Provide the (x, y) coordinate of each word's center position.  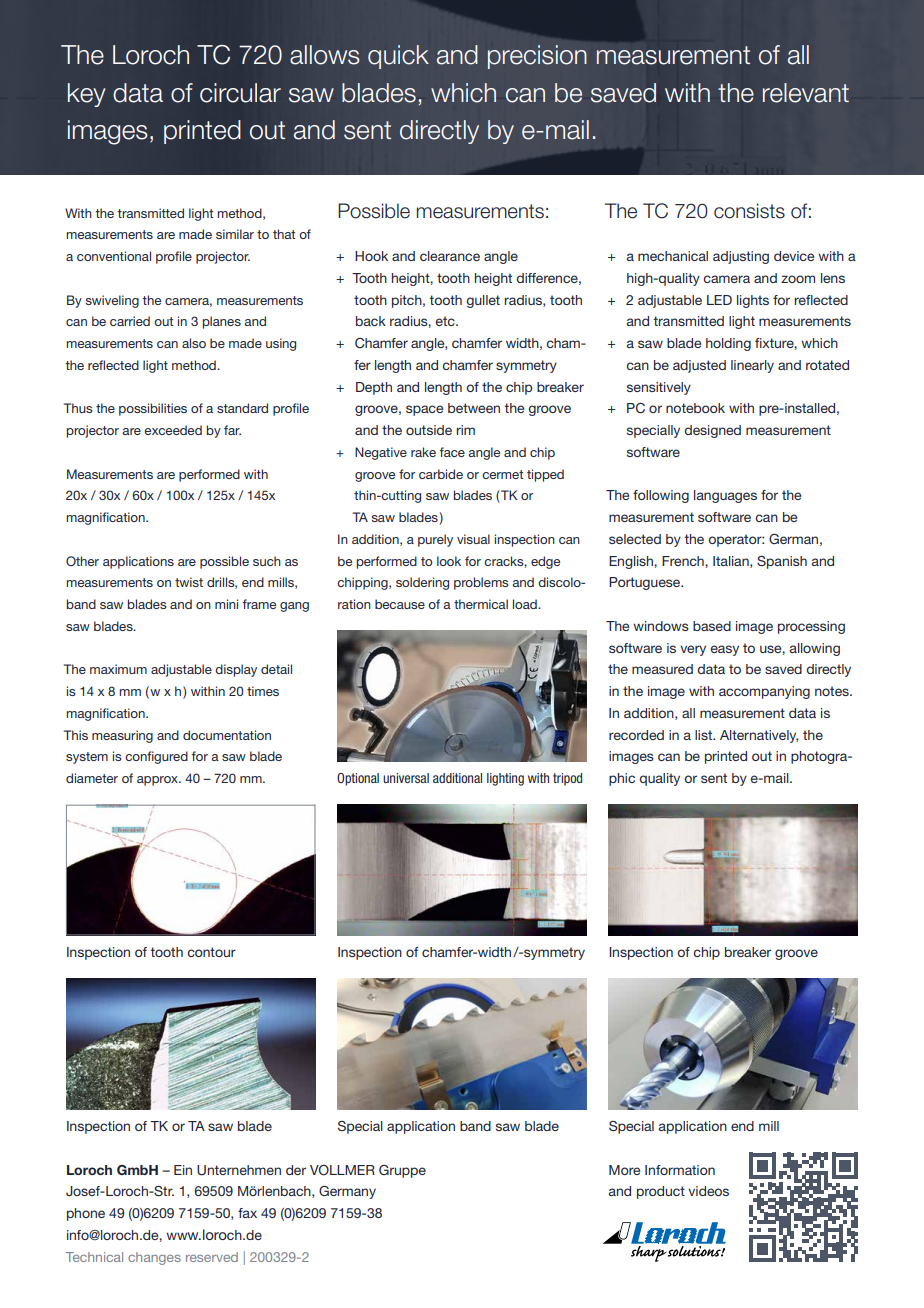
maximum (118, 669)
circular (240, 93)
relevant (806, 93)
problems (481, 583)
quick (398, 57)
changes (154, 1258)
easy (724, 650)
